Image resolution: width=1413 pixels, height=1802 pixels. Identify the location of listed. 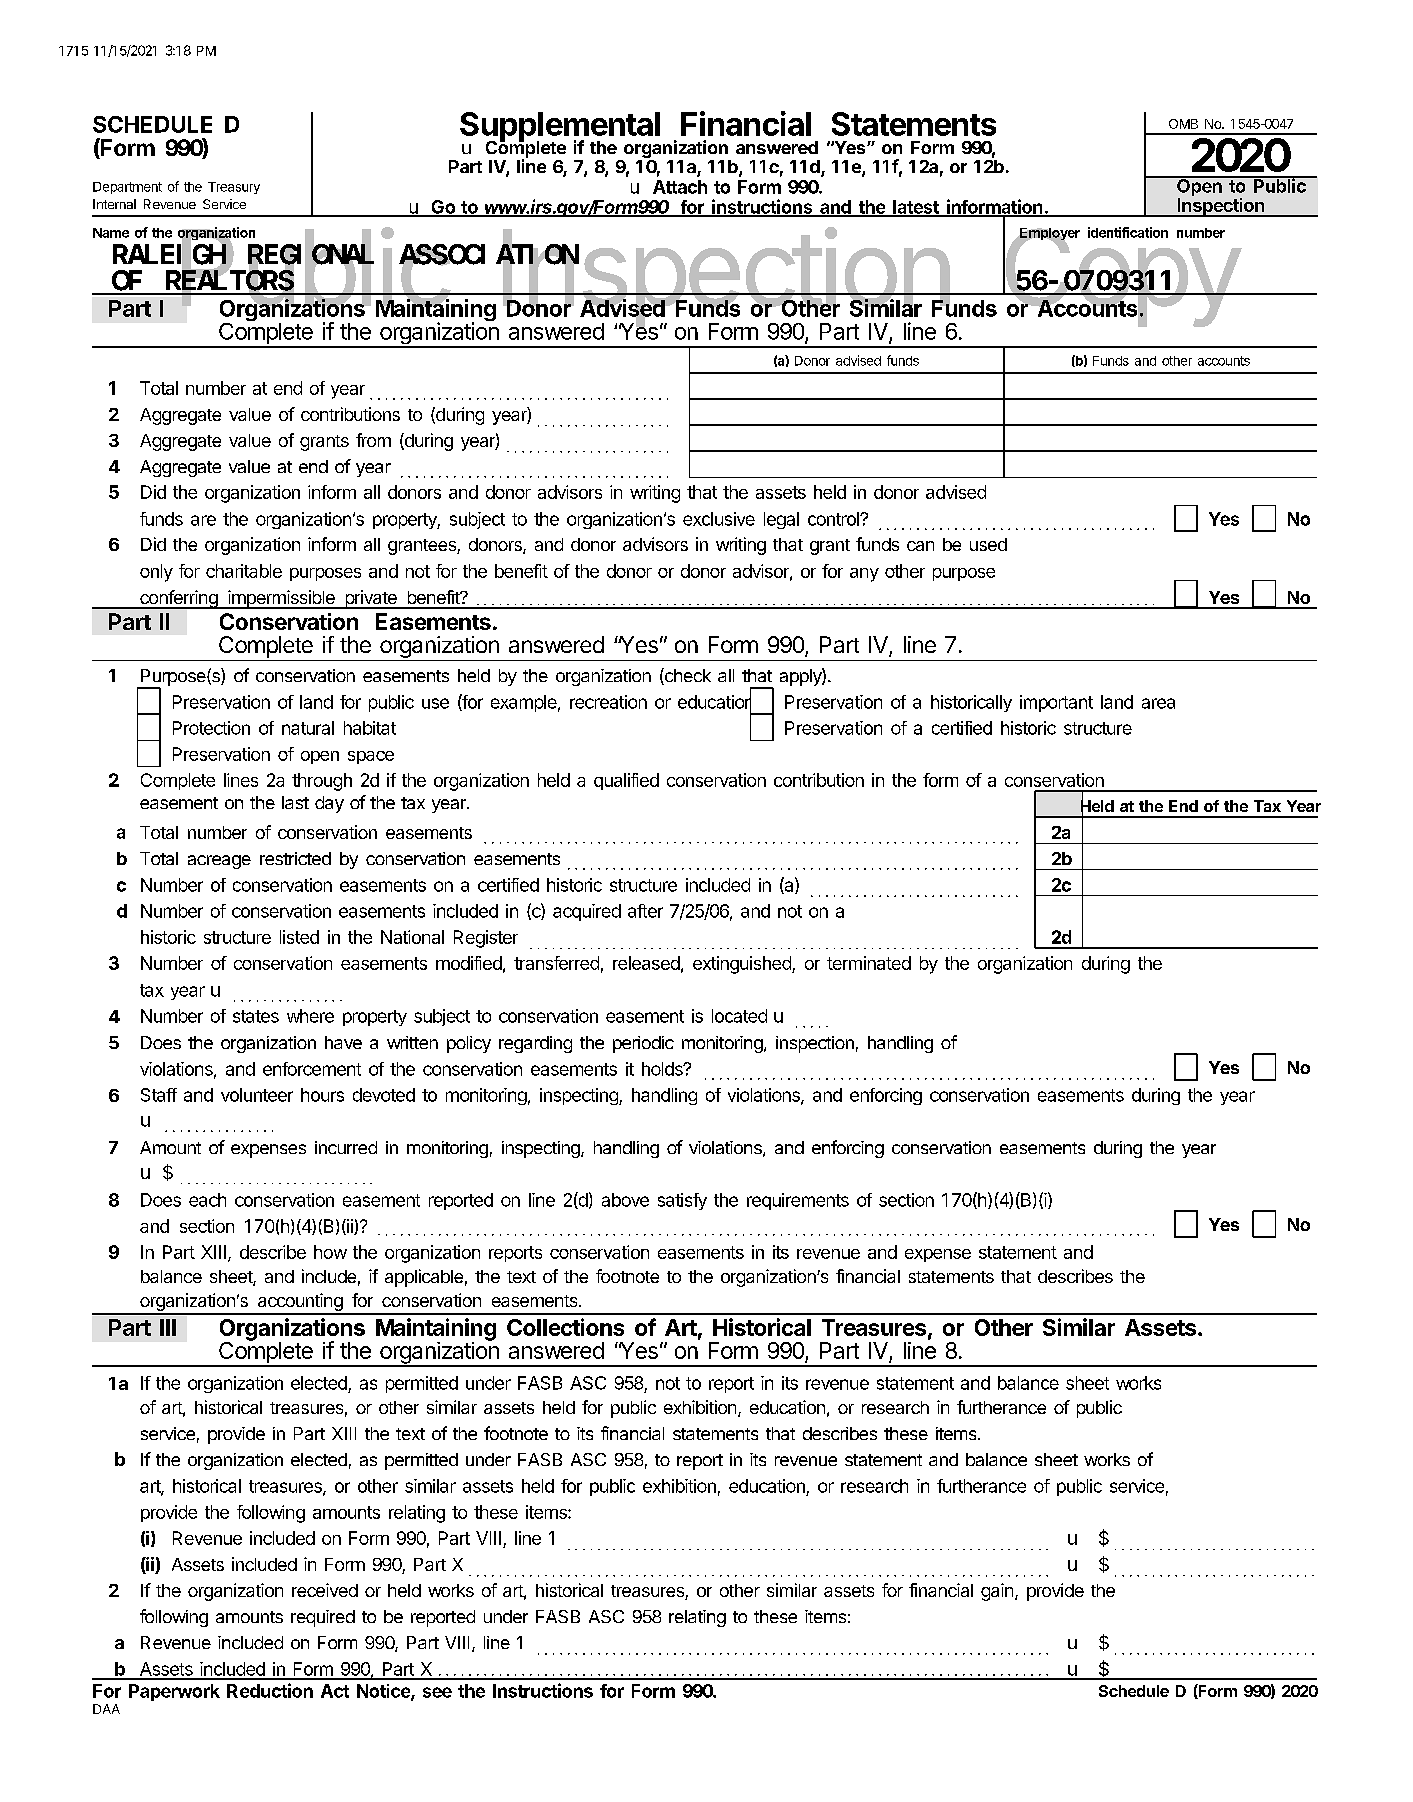
(299, 937).
